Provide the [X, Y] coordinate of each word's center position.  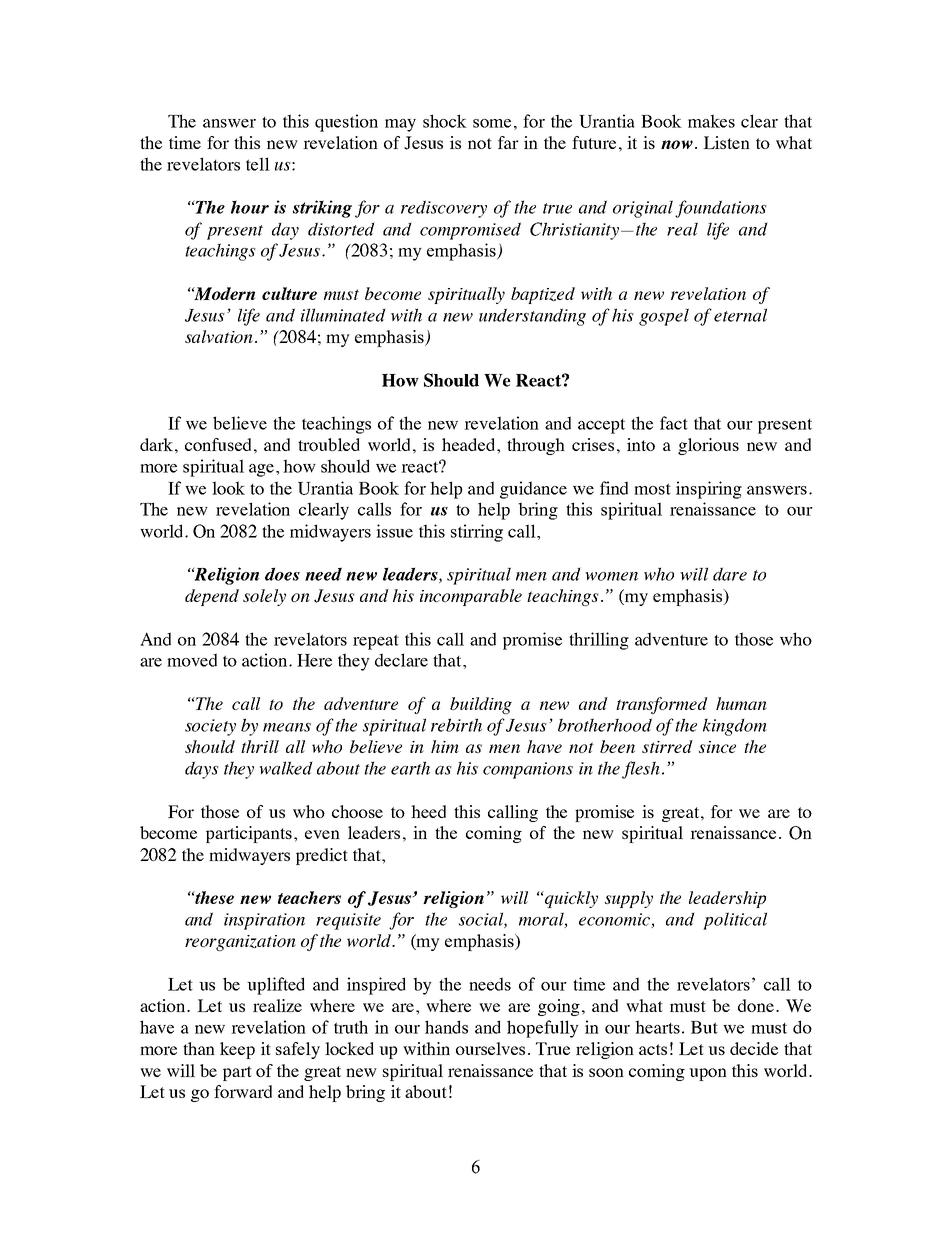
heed [428, 811]
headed [470, 444]
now [677, 144]
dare [730, 574]
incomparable [471, 597]
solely [264, 597]
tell [258, 164]
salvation [219, 336]
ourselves [490, 1048]
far [508, 142]
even [322, 834]
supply [629, 899]
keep [237, 1050]
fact [674, 423]
